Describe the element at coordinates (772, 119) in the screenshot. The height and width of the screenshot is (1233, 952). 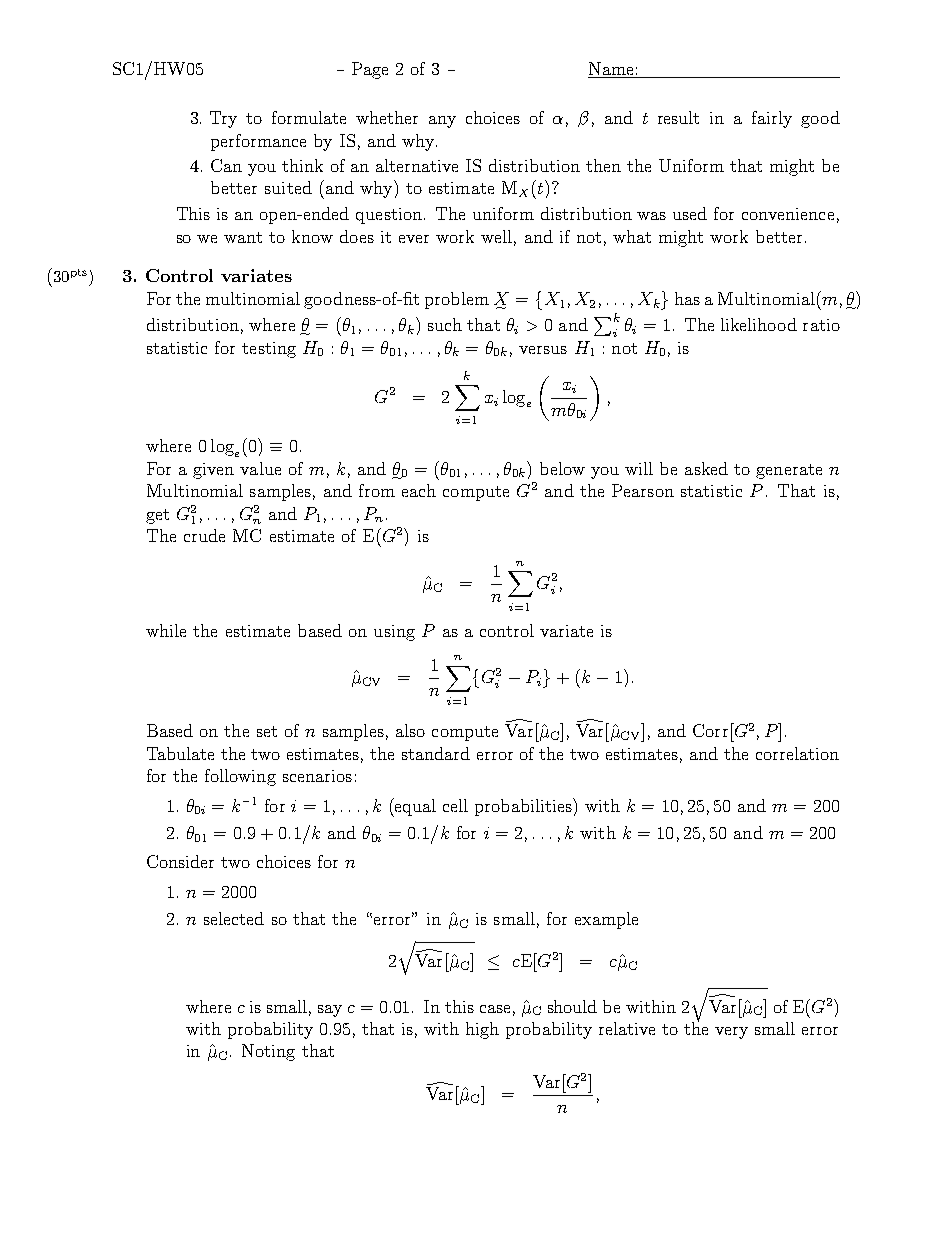
I see `fairly` at that location.
